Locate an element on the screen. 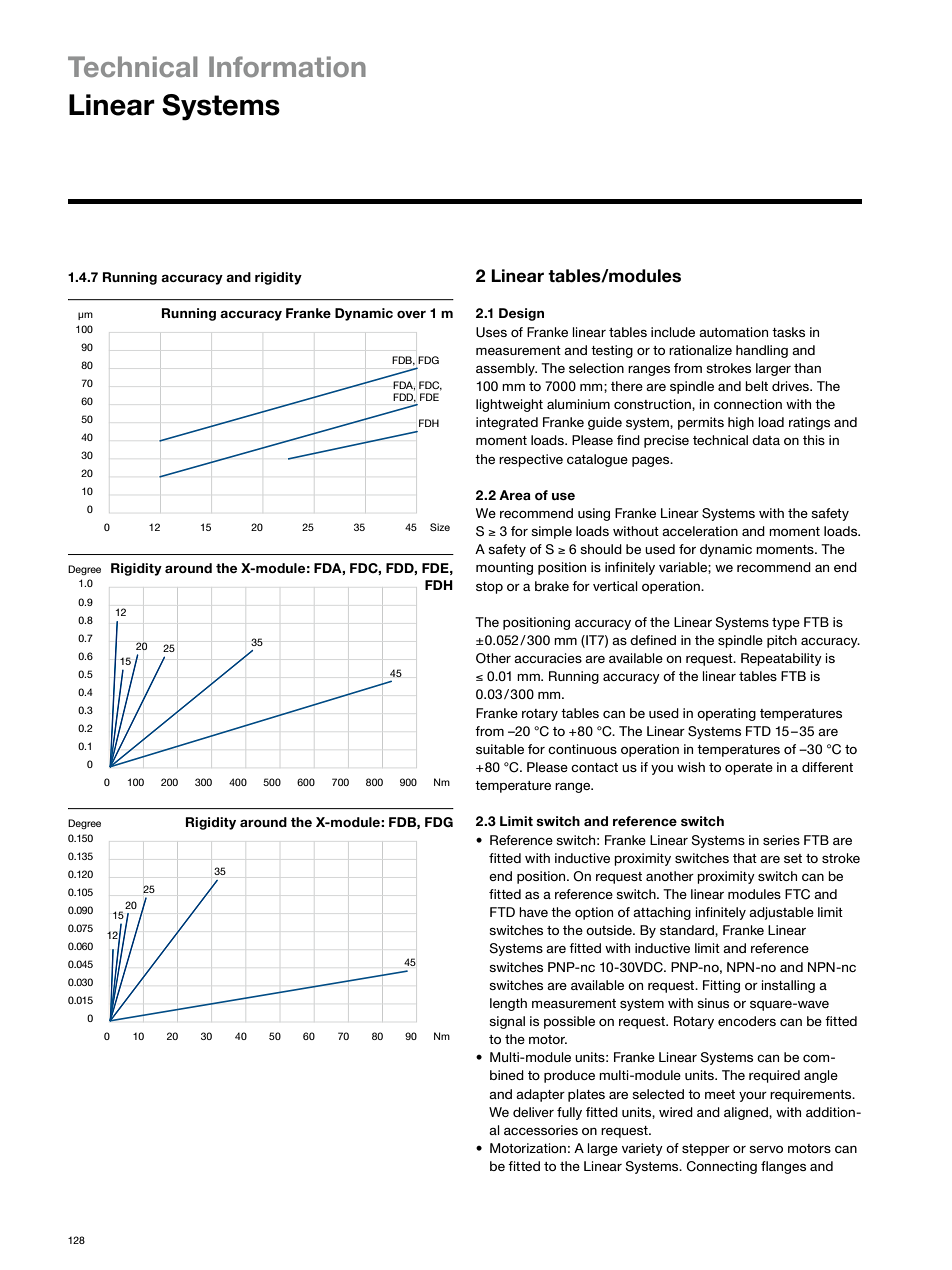 The width and height of the screenshot is (952, 1270). Design is located at coordinates (521, 314).
